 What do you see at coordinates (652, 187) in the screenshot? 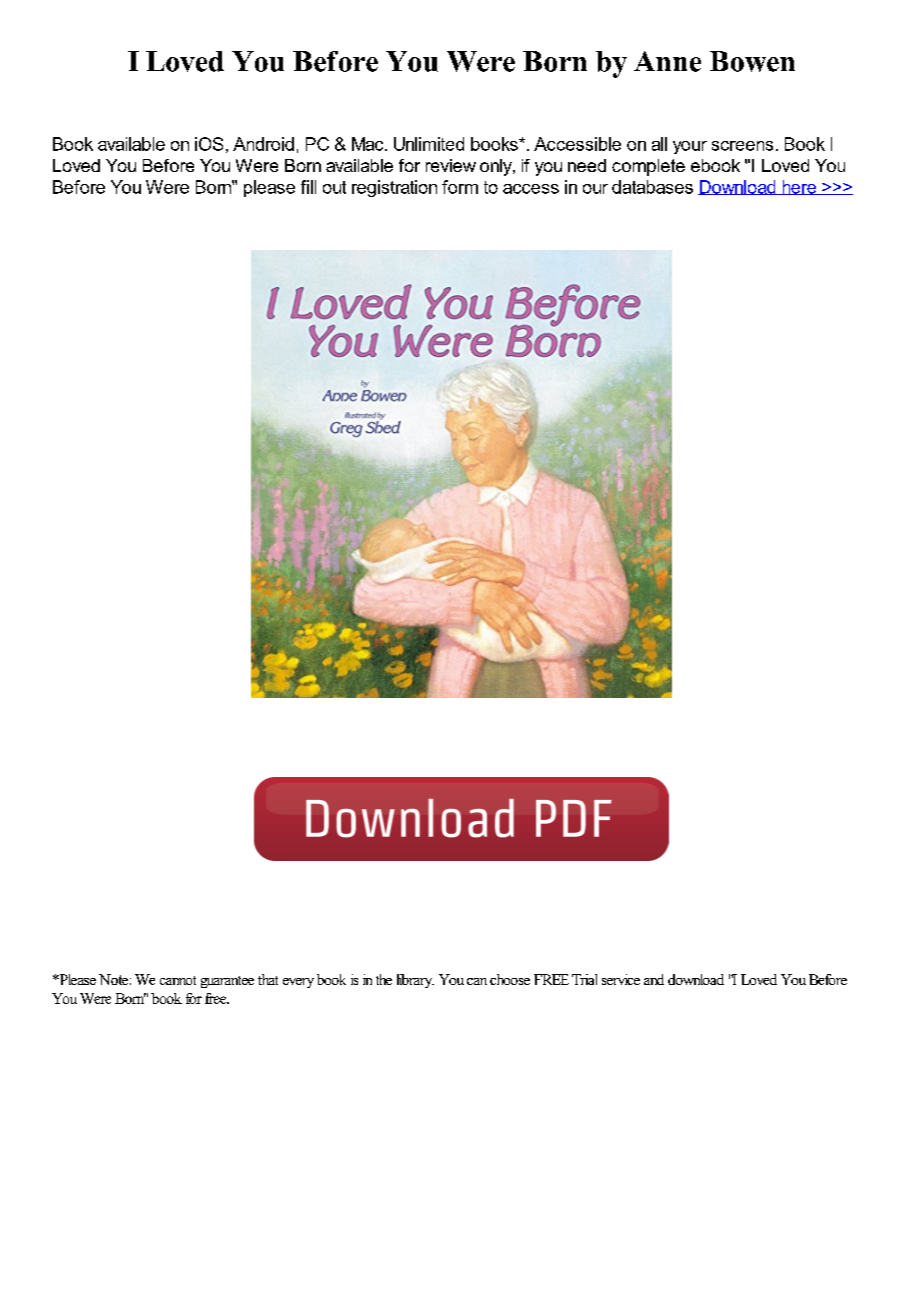
I see `databases` at bounding box center [652, 187].
